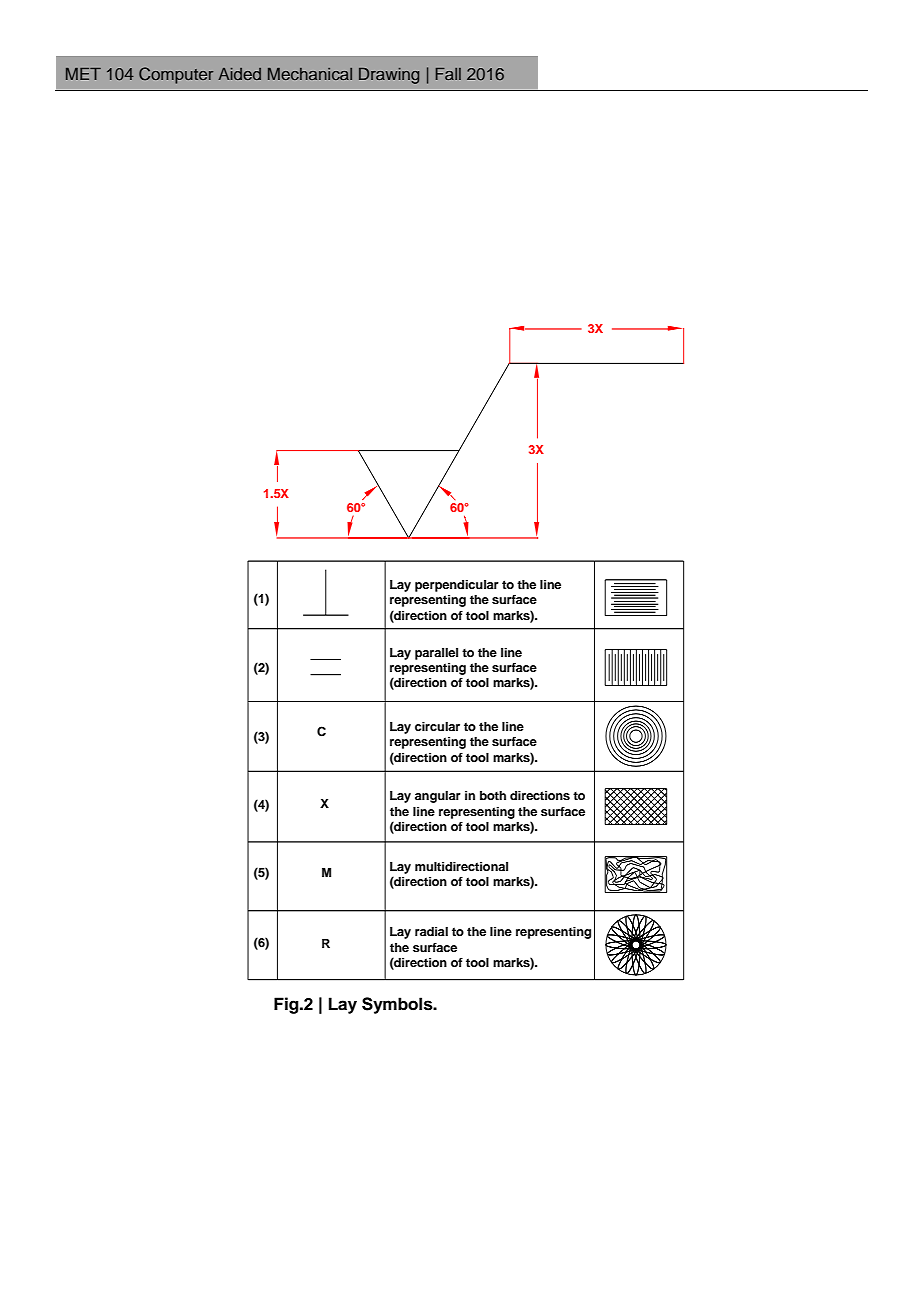  Describe the element at coordinates (457, 586) in the screenshot. I see `perpendicular` at that location.
